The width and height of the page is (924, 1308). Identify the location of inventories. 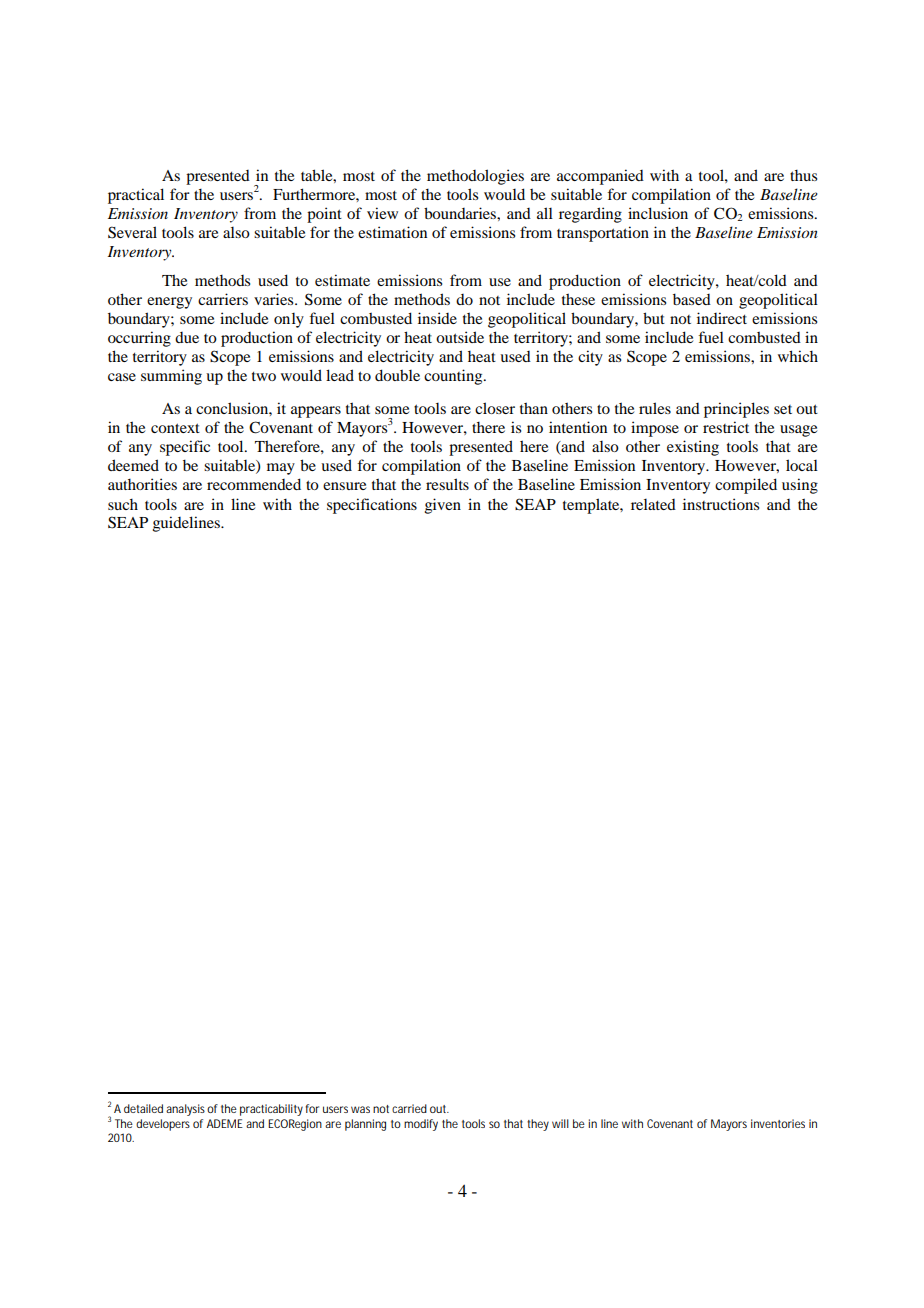
(778, 1123).
